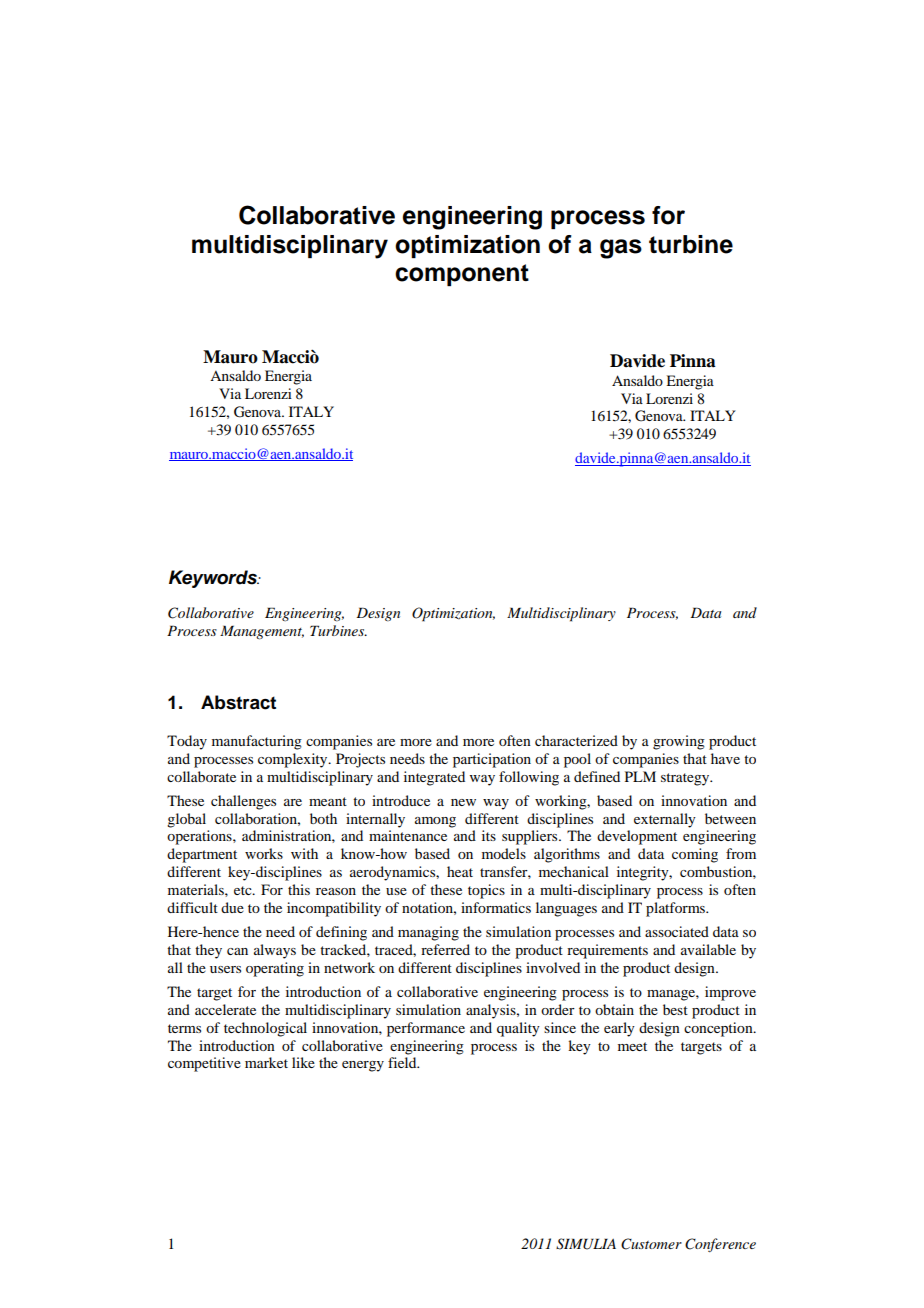 The width and height of the page is (924, 1308). I want to click on participation, so click(492, 760).
